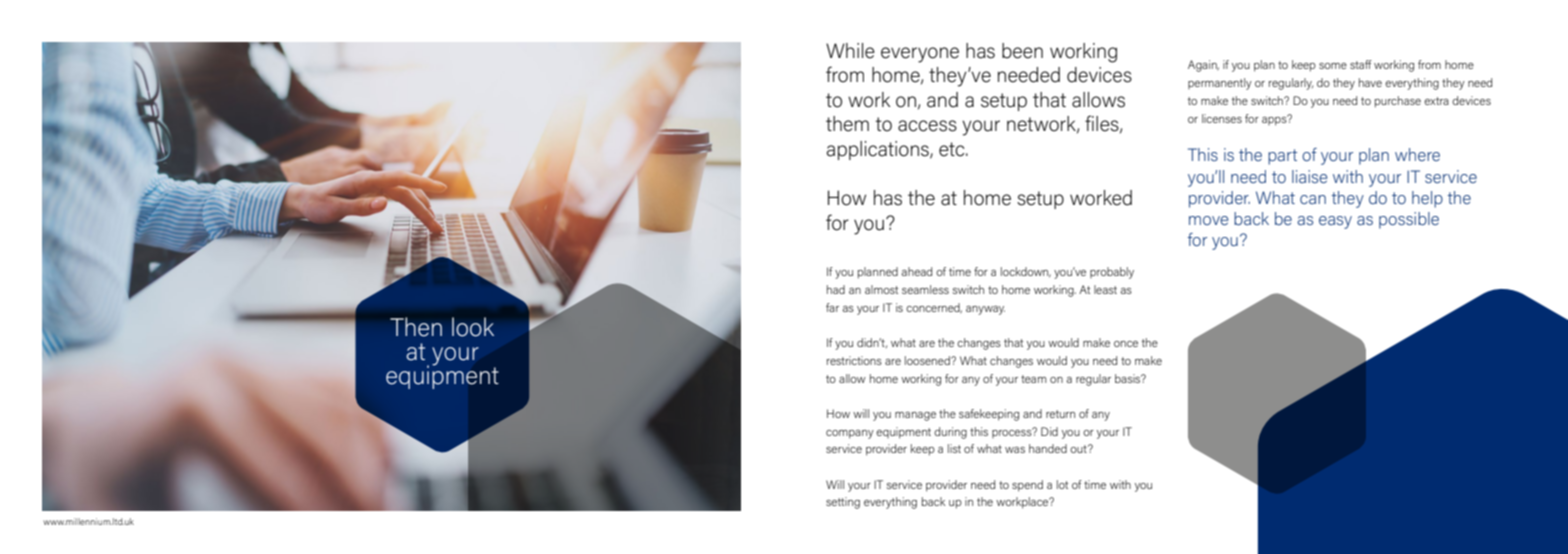 The height and width of the image is (554, 1568). I want to click on setting, so click(843, 503).
